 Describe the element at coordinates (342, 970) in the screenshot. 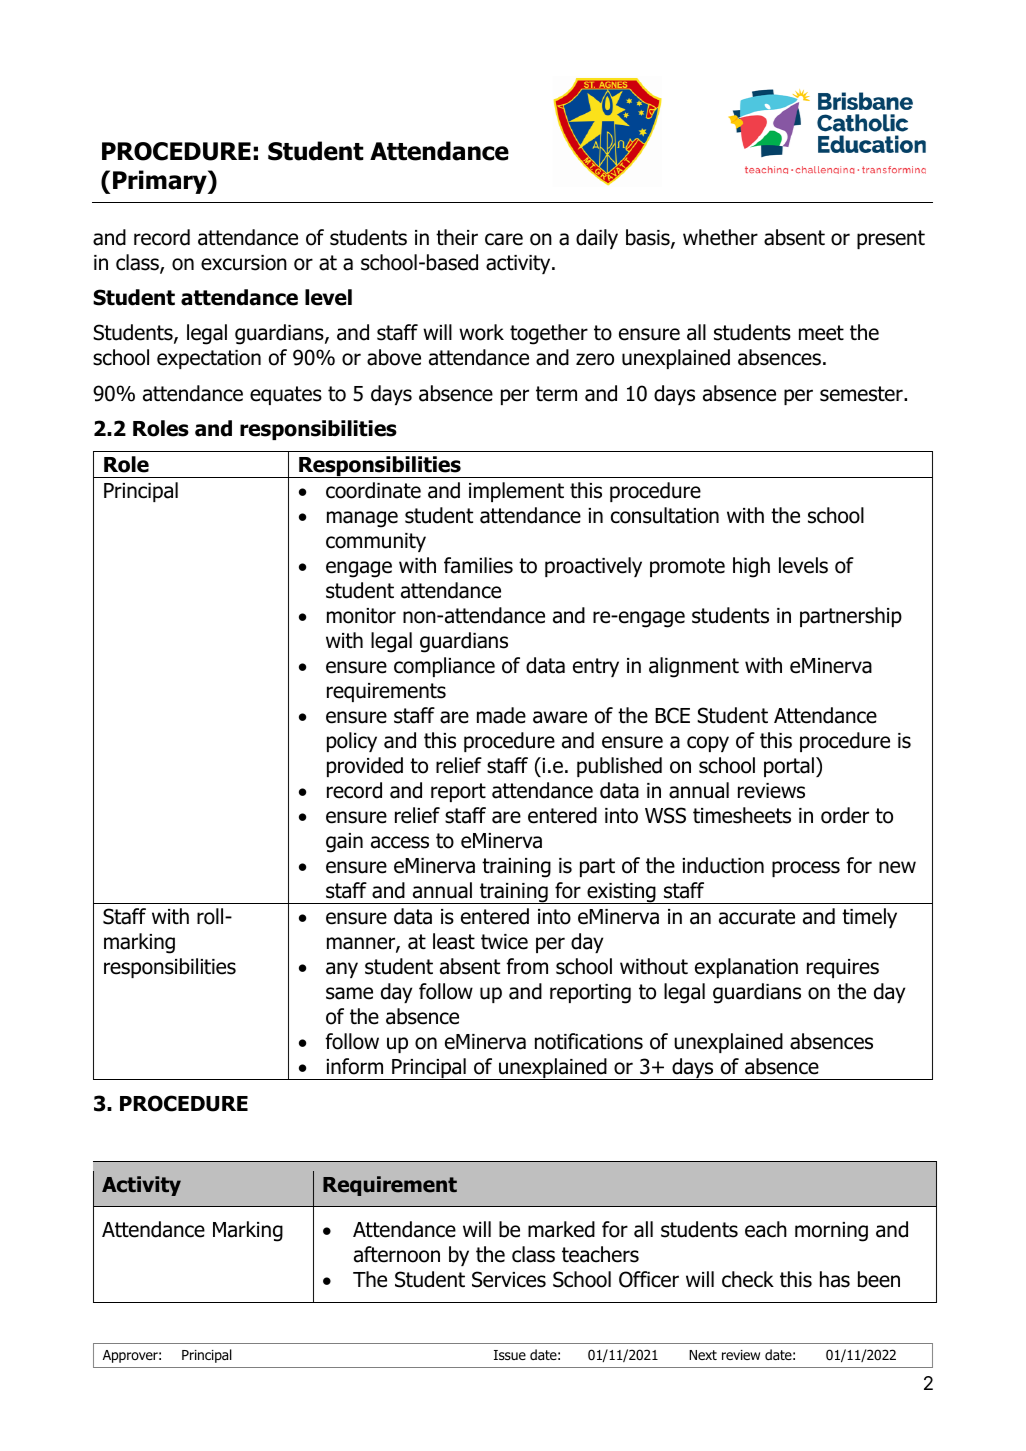

I see `any` at that location.
